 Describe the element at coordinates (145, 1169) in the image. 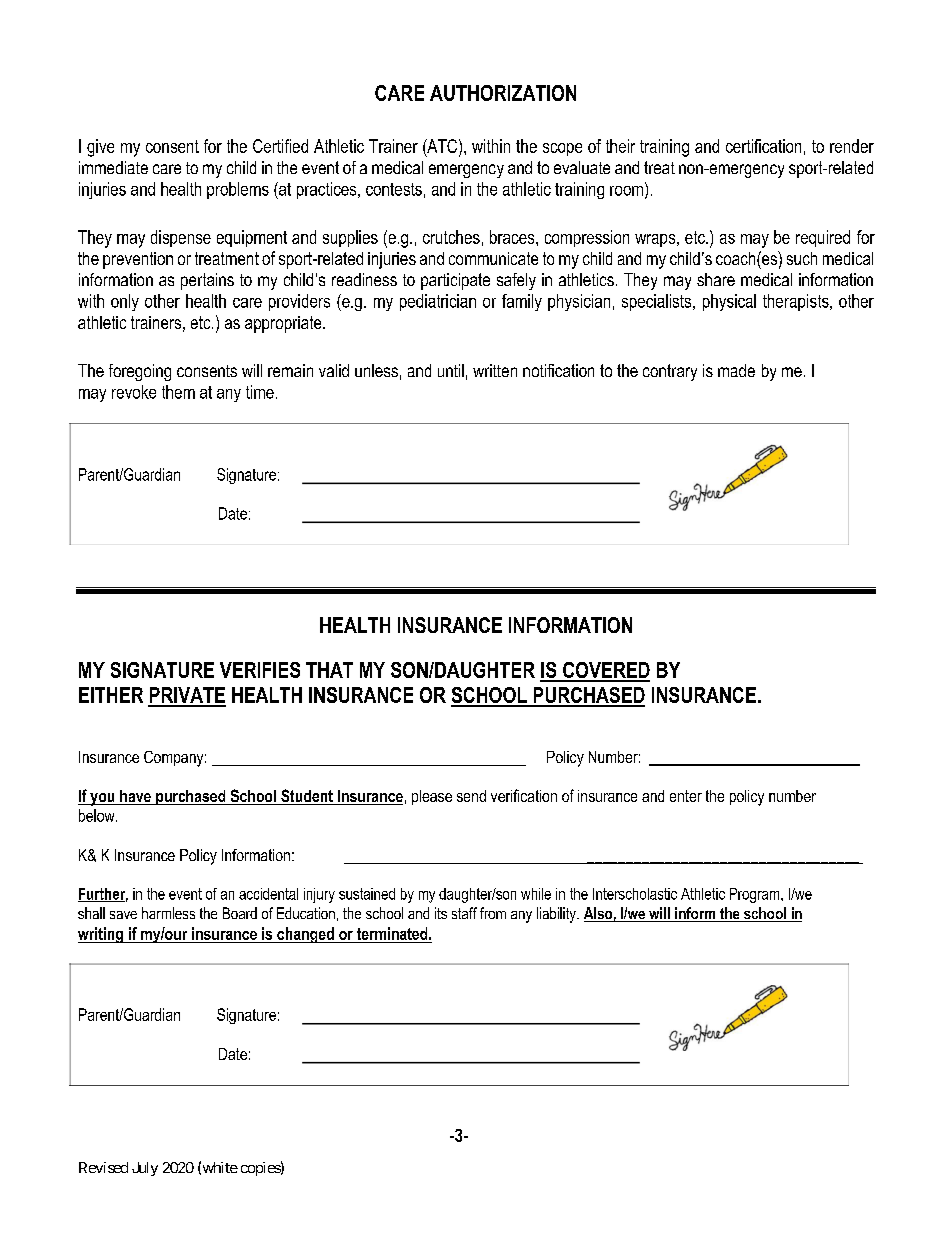

I see `July` at that location.
